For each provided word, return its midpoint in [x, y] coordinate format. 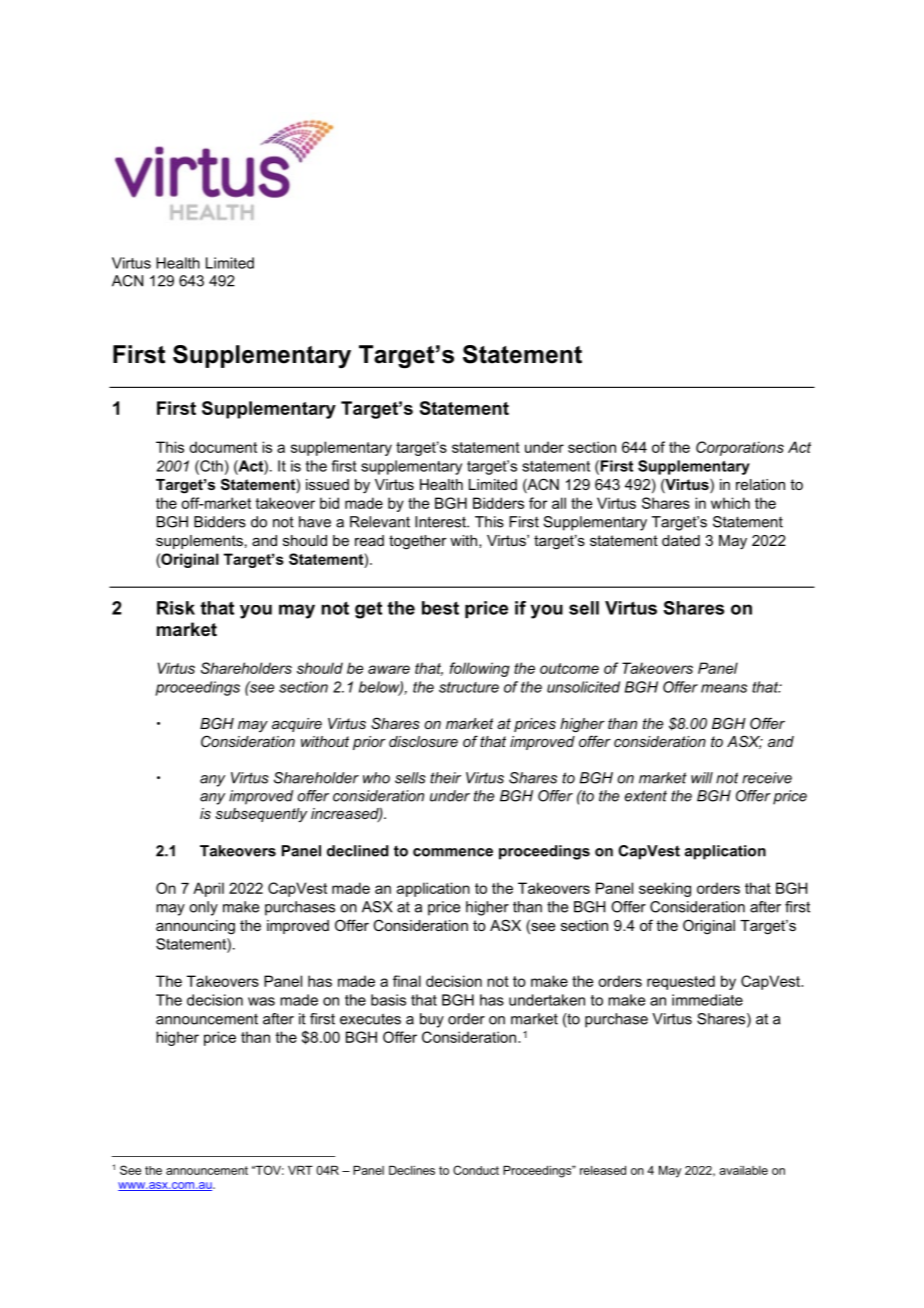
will [702, 778]
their [445, 778]
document [223, 447]
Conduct [476, 1170]
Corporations [740, 448]
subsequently [261, 815]
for [538, 503]
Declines [412, 1170]
